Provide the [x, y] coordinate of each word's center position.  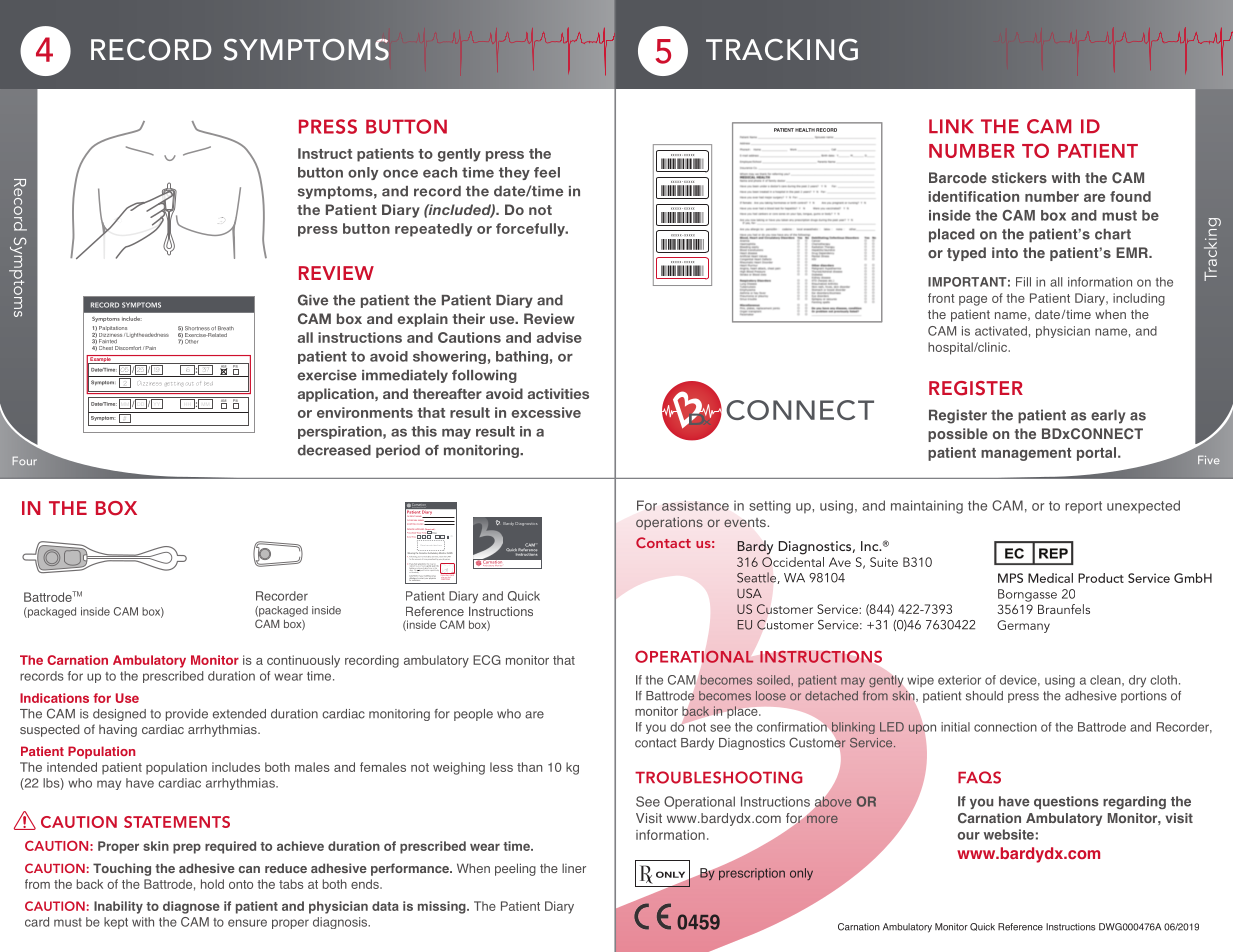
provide [187, 715]
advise [559, 337]
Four [25, 461]
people [473, 715]
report [1083, 507]
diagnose [191, 907]
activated [1001, 331]
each [440, 172]
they [514, 173]
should [984, 696]
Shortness [197, 328]
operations [669, 523]
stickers [1019, 177]
